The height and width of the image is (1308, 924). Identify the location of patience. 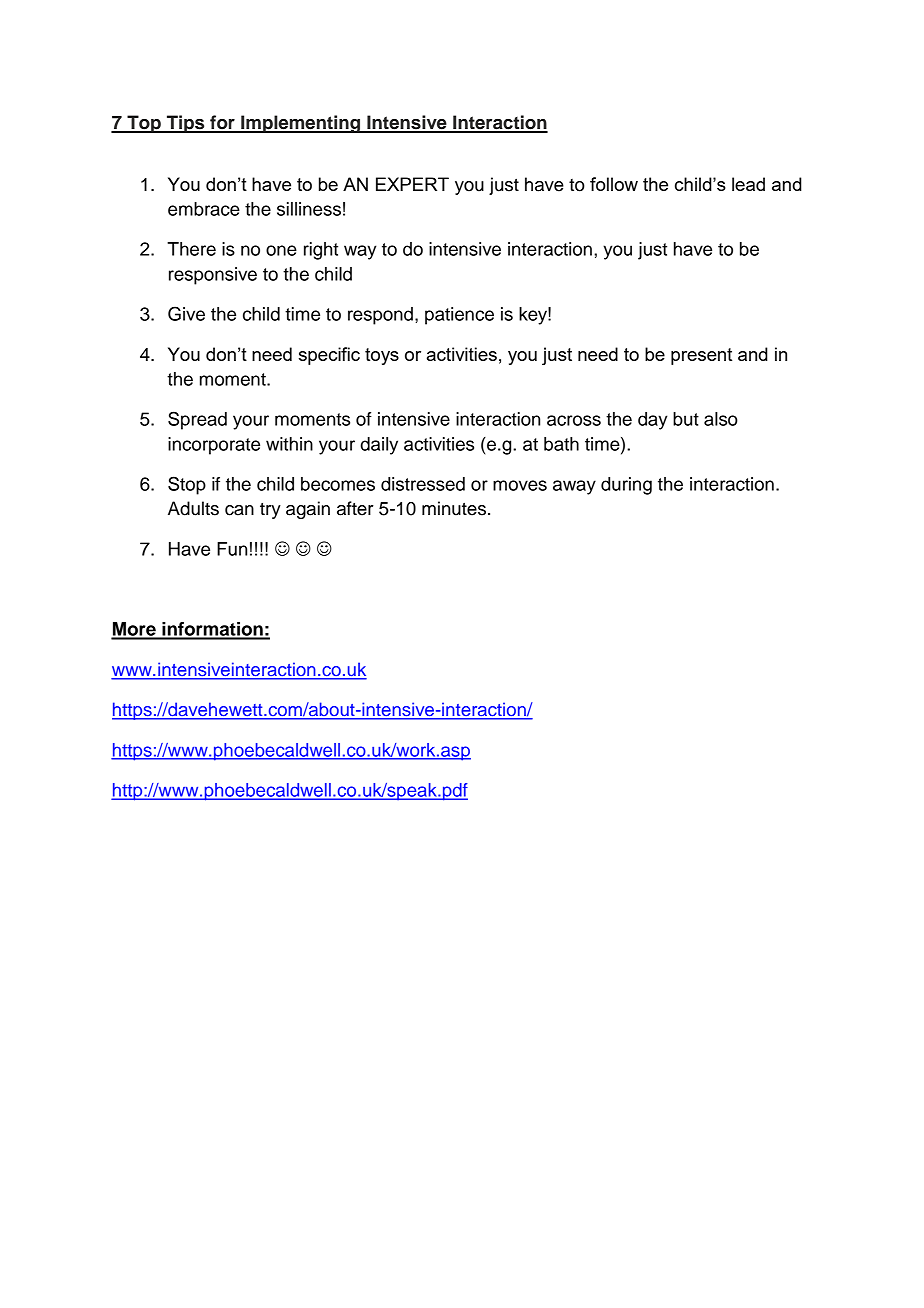
(459, 316).
